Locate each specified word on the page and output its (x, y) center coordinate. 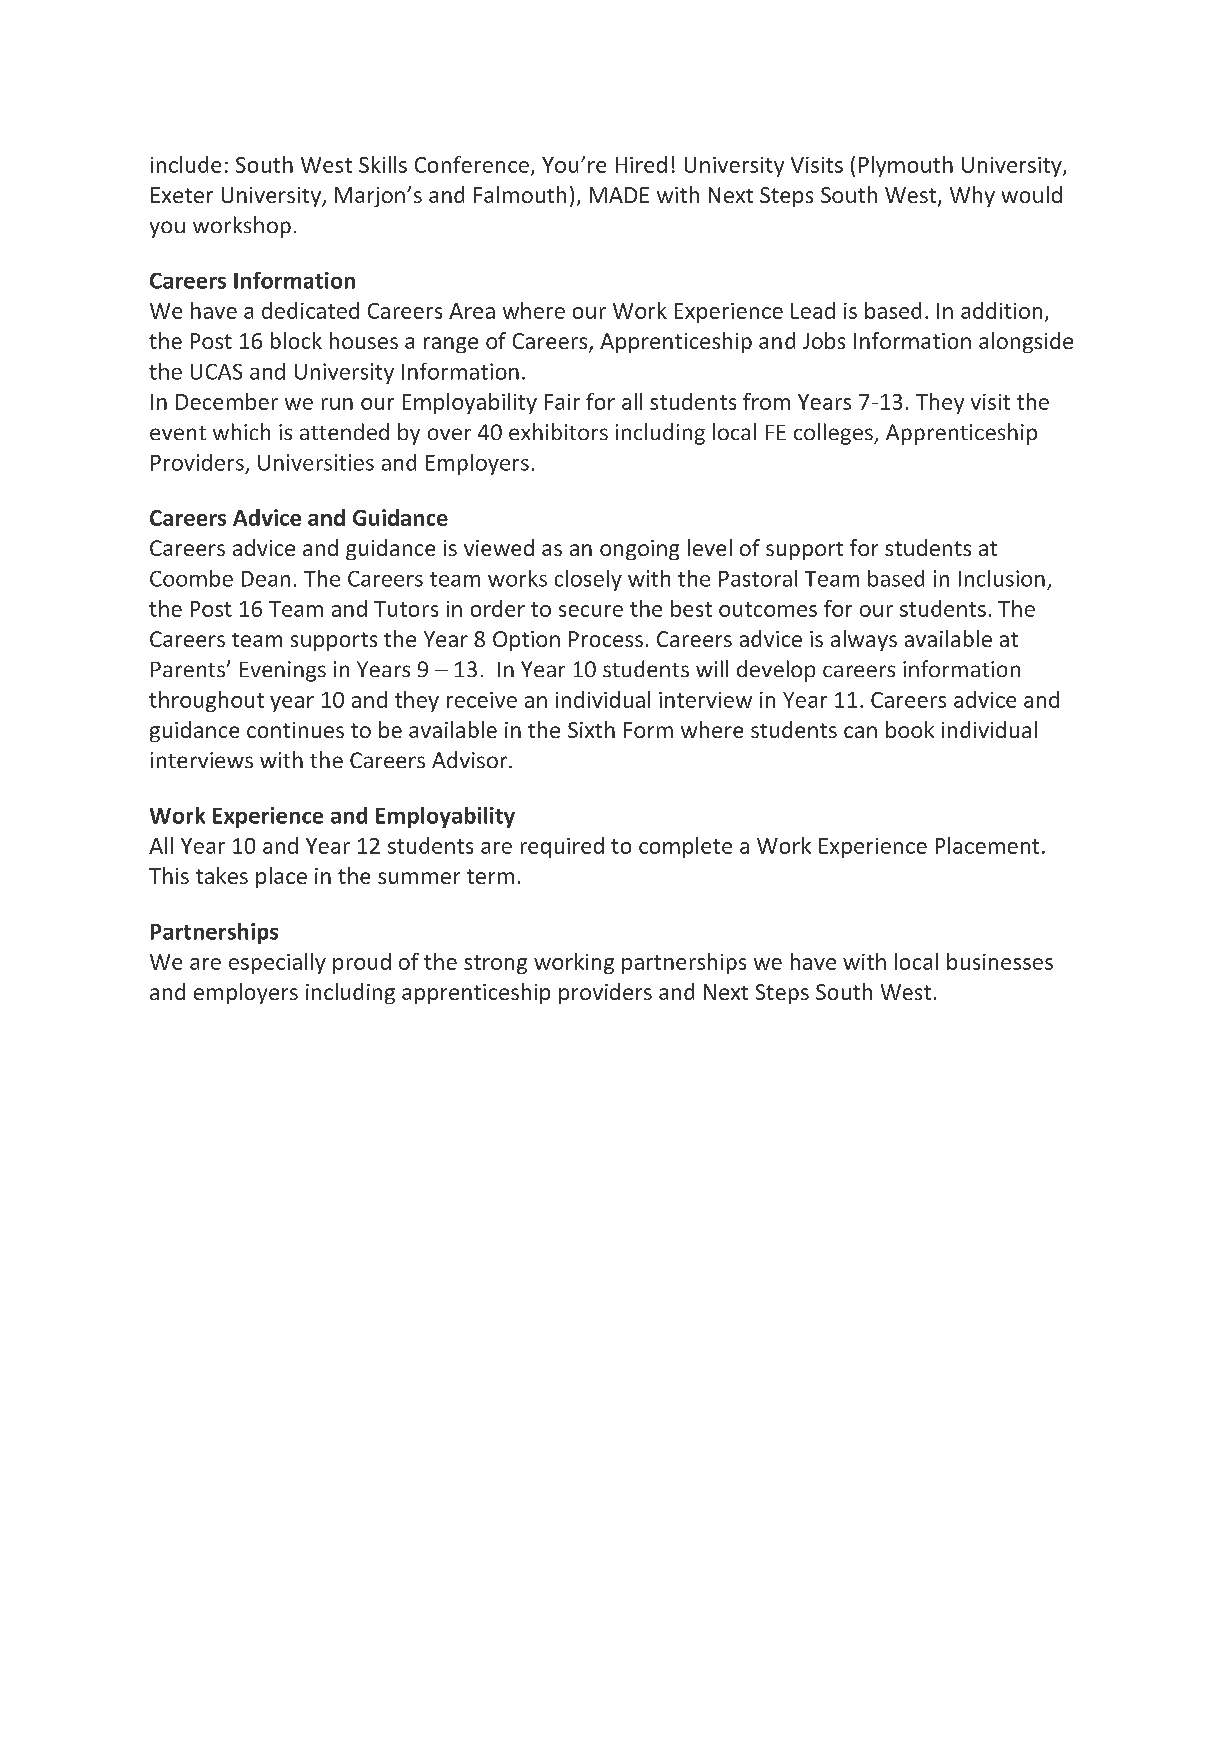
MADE (619, 195)
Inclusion (1002, 578)
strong (495, 964)
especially (277, 963)
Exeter (182, 195)
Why (972, 196)
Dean (266, 579)
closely (588, 580)
